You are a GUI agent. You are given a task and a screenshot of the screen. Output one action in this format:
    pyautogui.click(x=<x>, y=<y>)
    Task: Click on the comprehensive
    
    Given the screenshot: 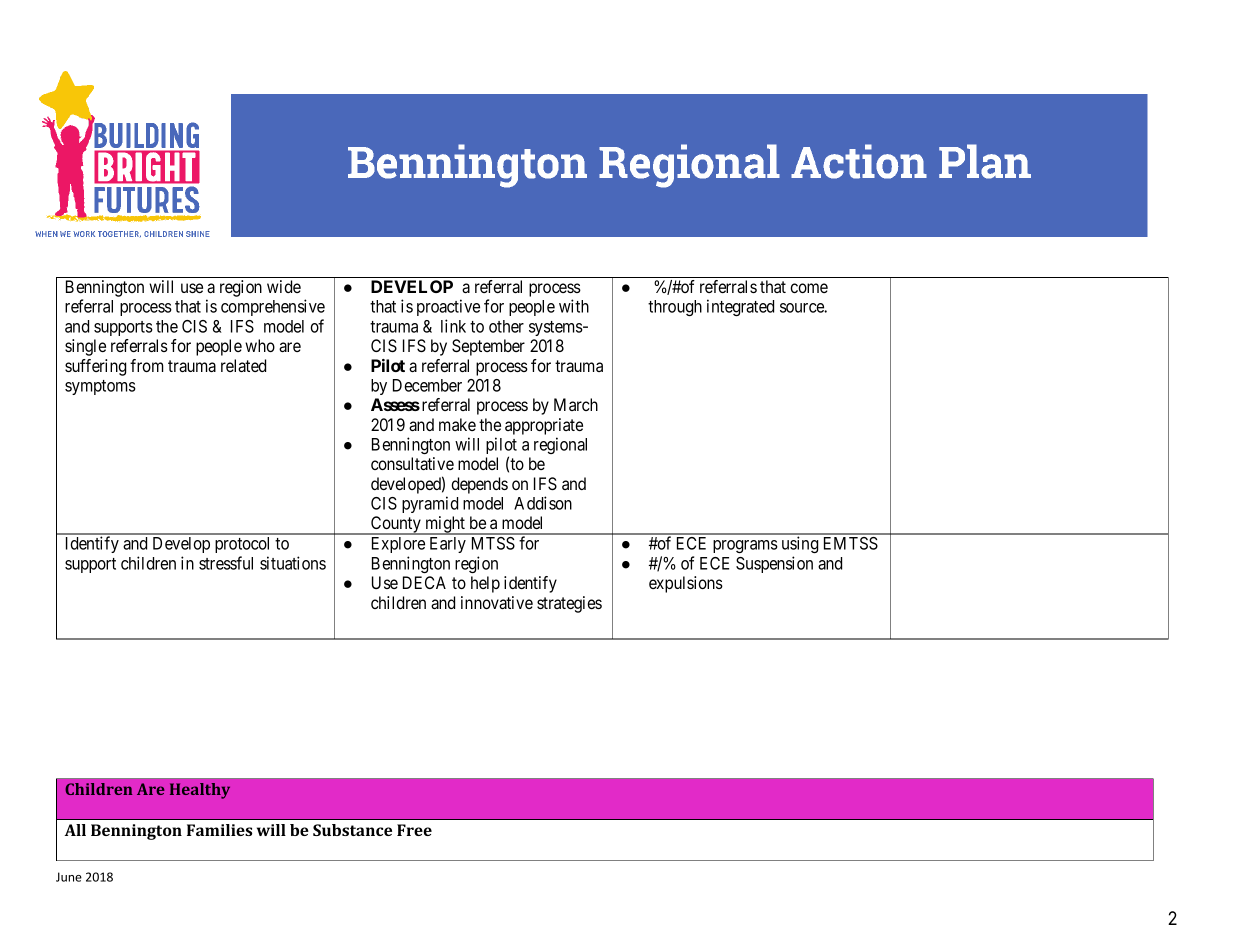 What is the action you would take?
    pyautogui.click(x=273, y=307)
